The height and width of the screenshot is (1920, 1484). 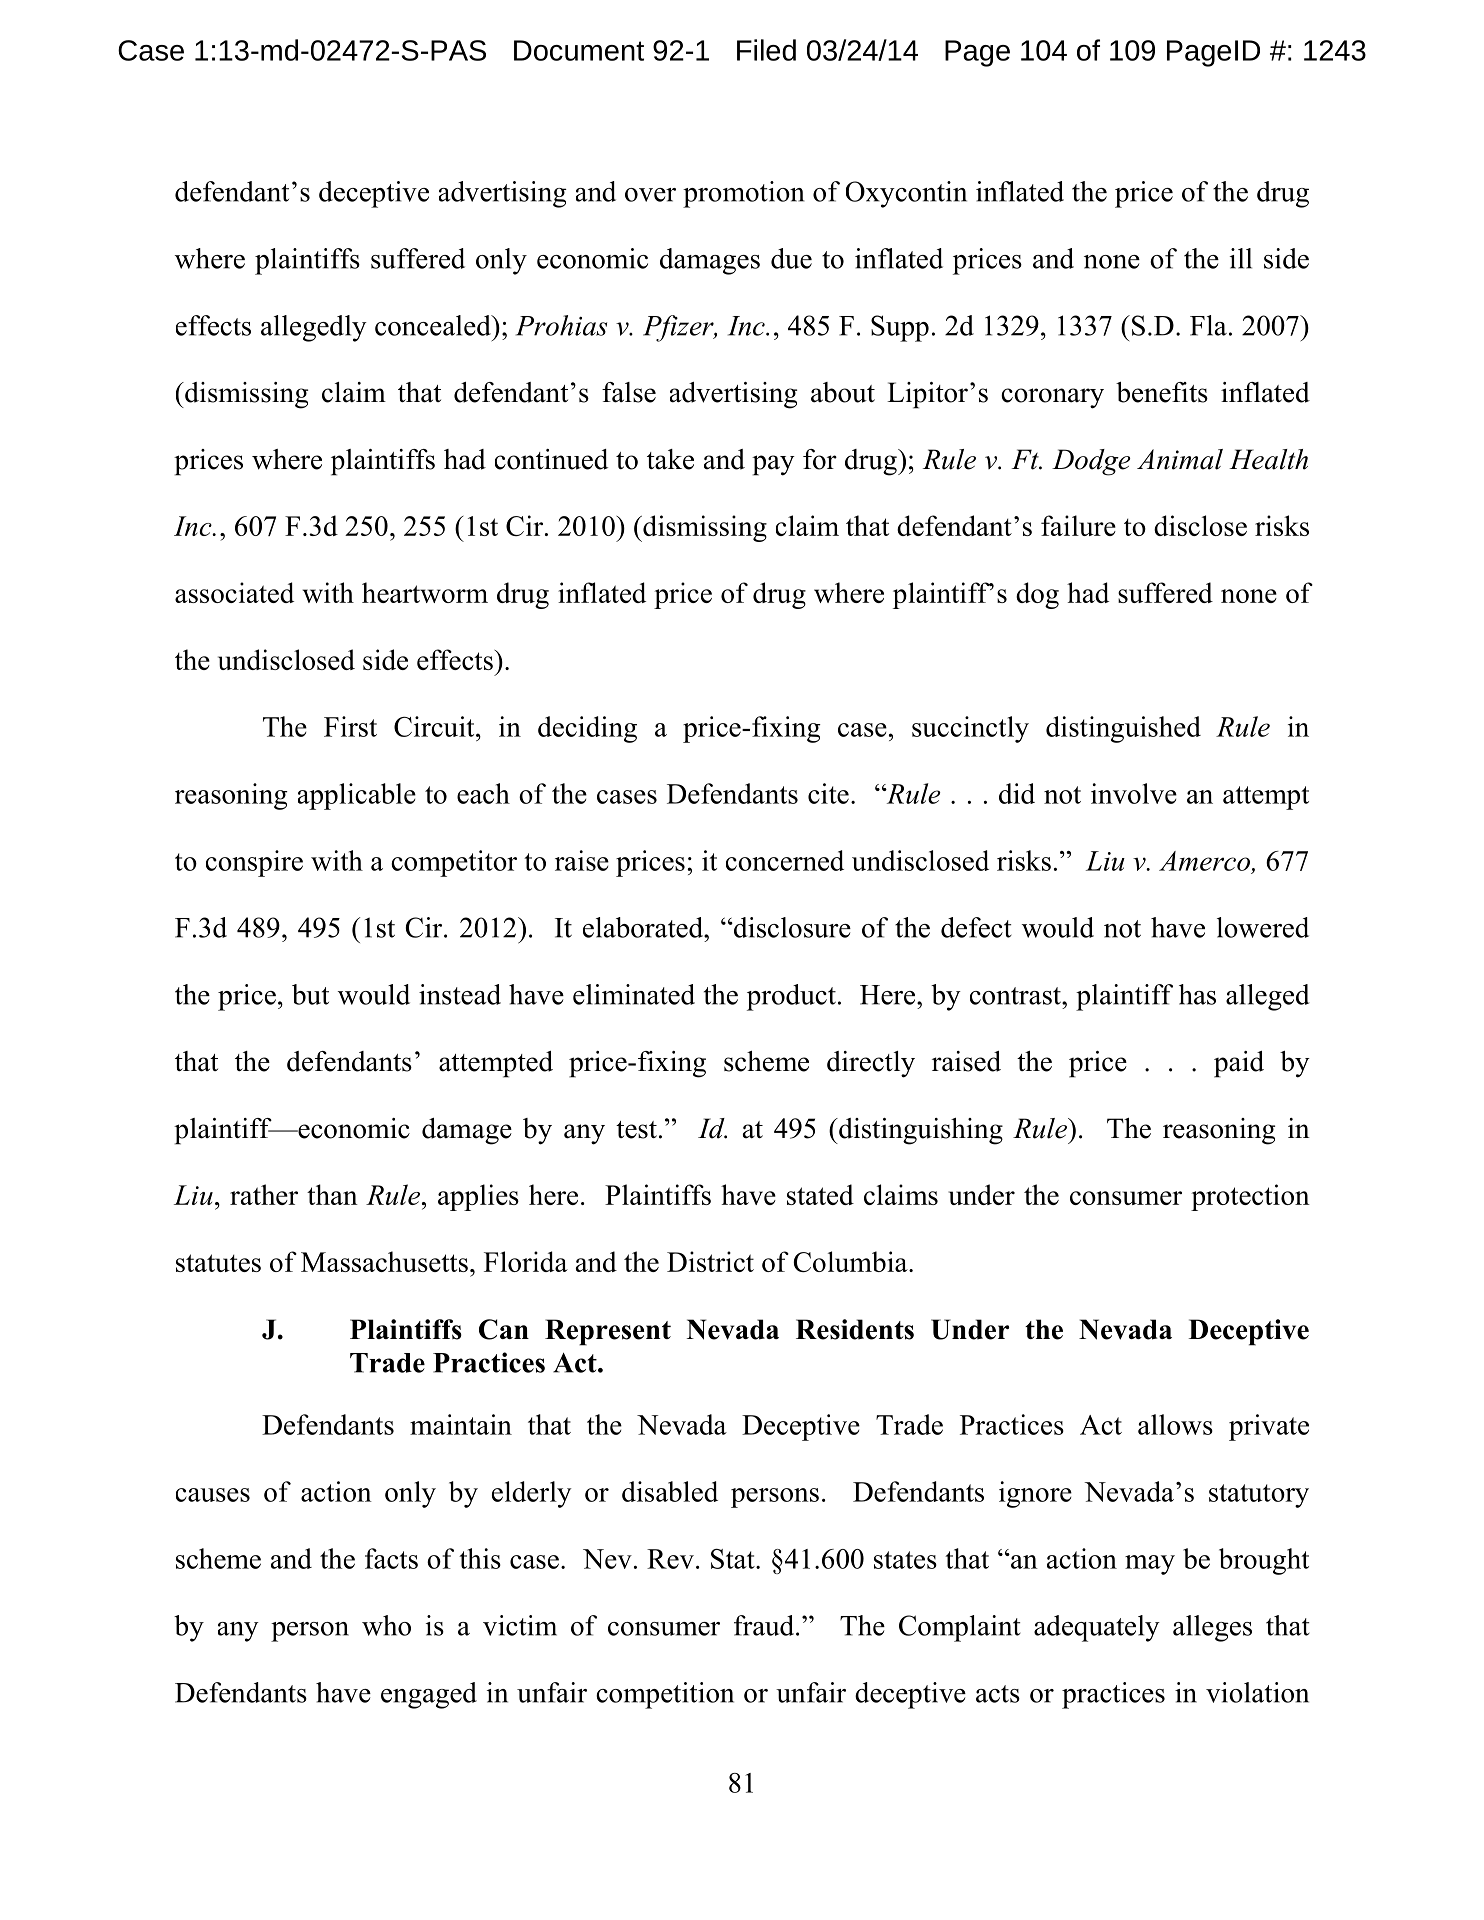 What do you see at coordinates (1241, 258) in the screenshot?
I see `ill` at bounding box center [1241, 258].
